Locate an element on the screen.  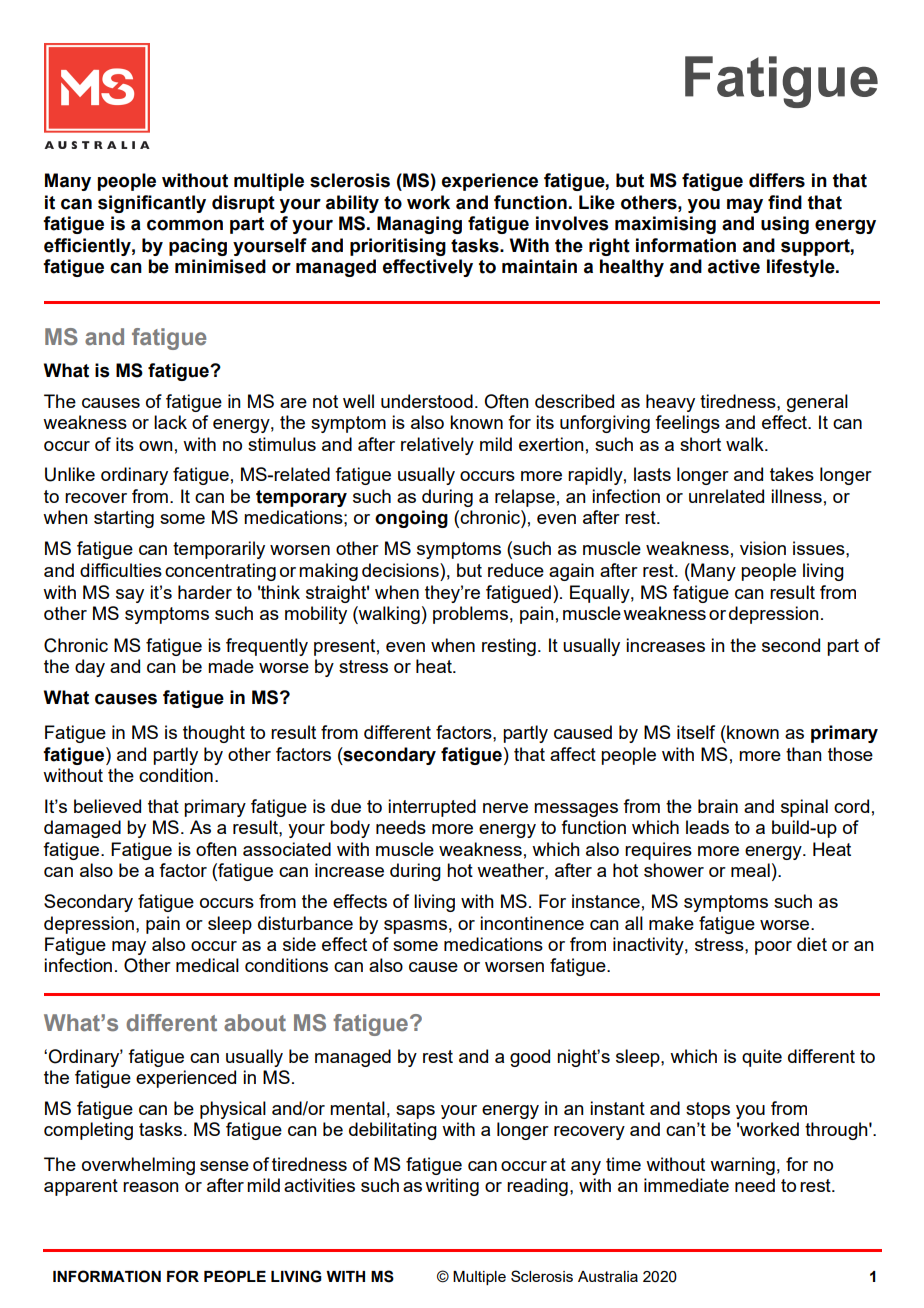
writing is located at coordinates (452, 1187).
